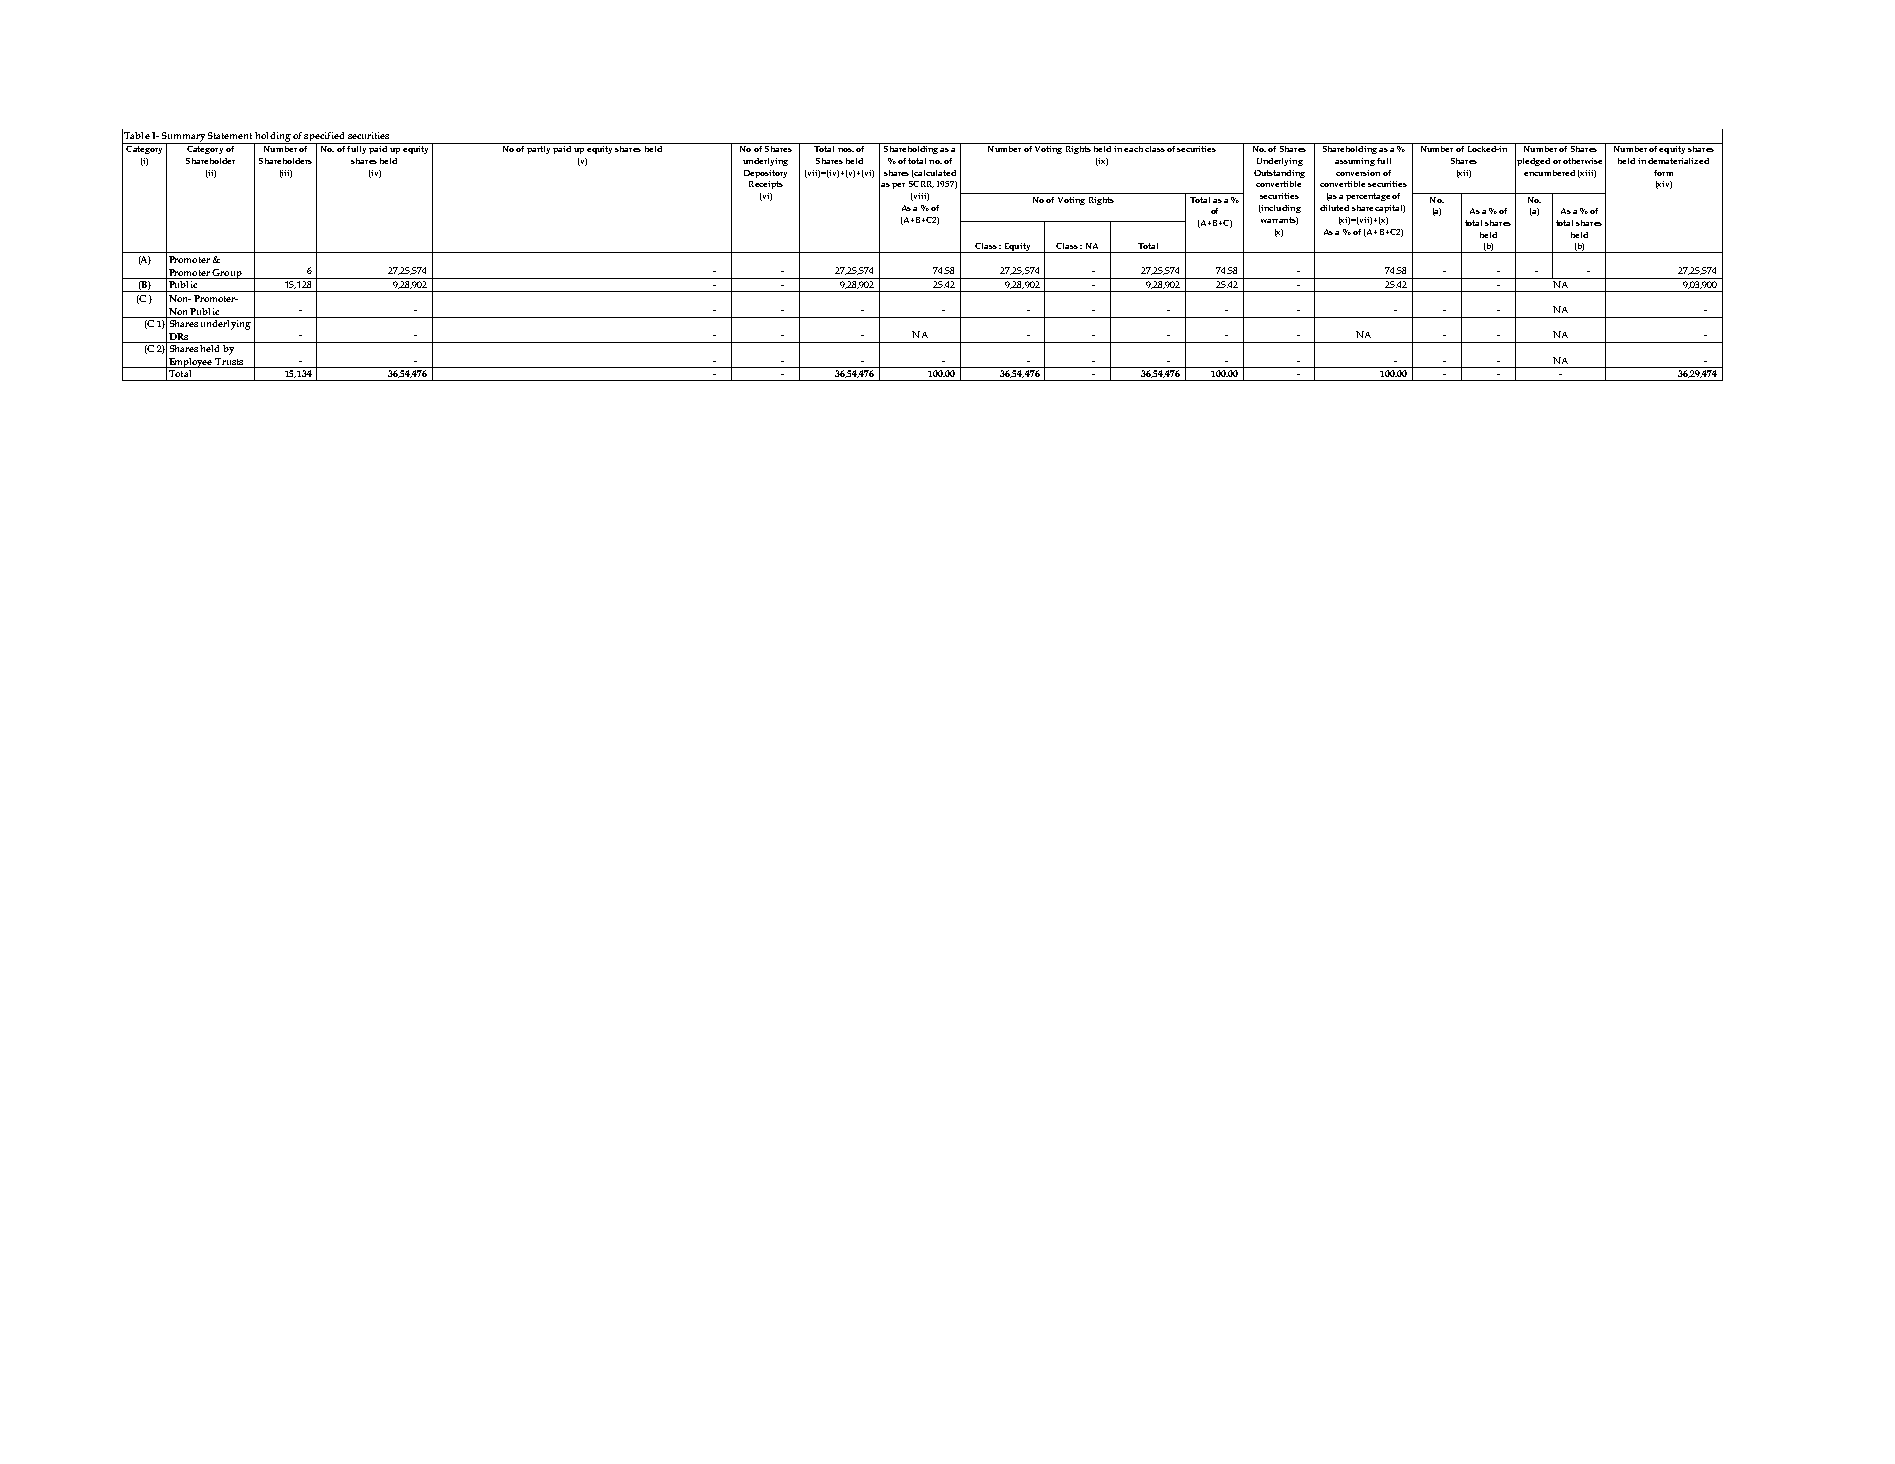 This screenshot has height=1464, width=1895. Describe the element at coordinates (1582, 161) in the screenshot. I see `otherwise` at that location.
